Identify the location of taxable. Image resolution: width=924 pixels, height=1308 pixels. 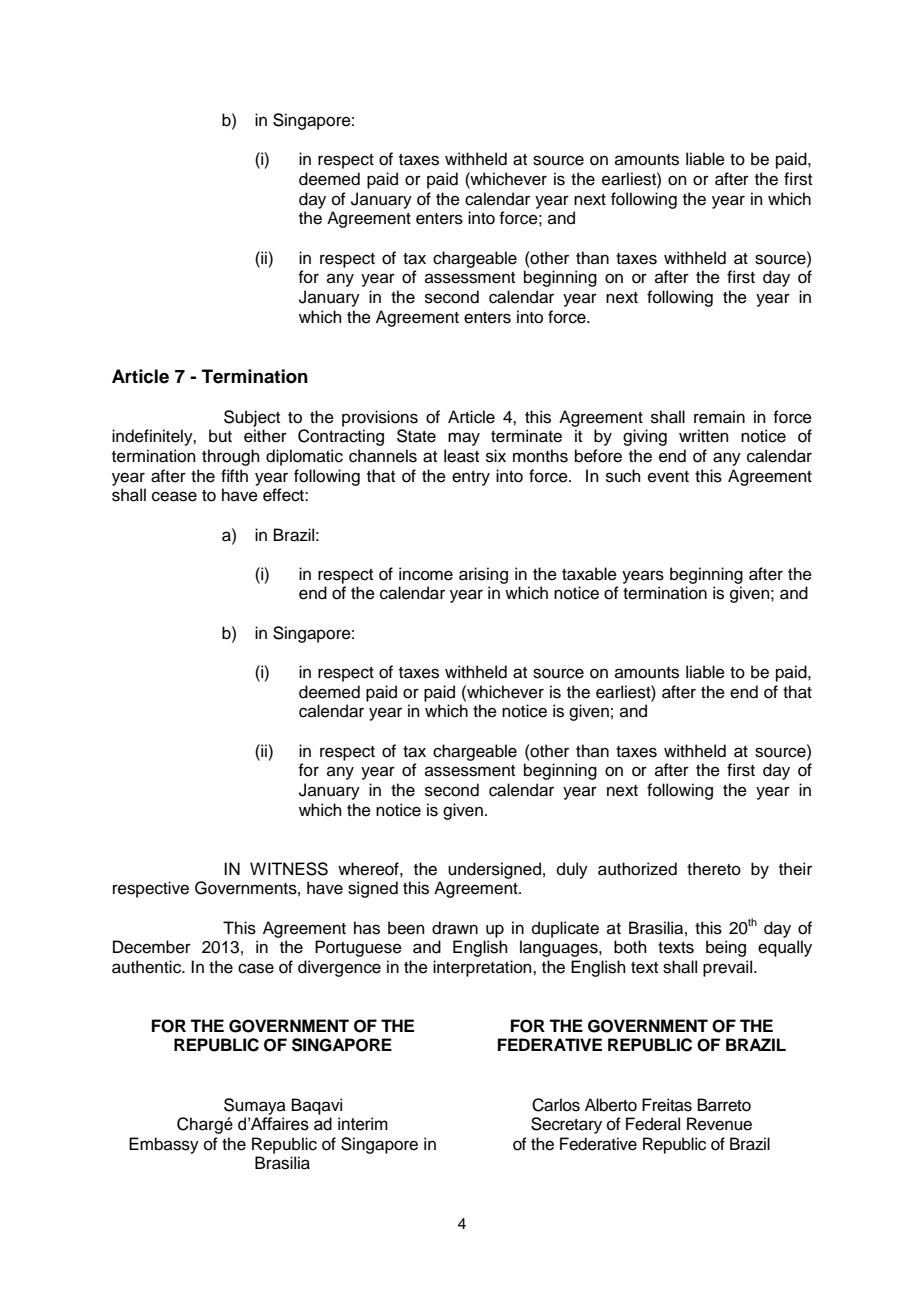
(589, 574).
